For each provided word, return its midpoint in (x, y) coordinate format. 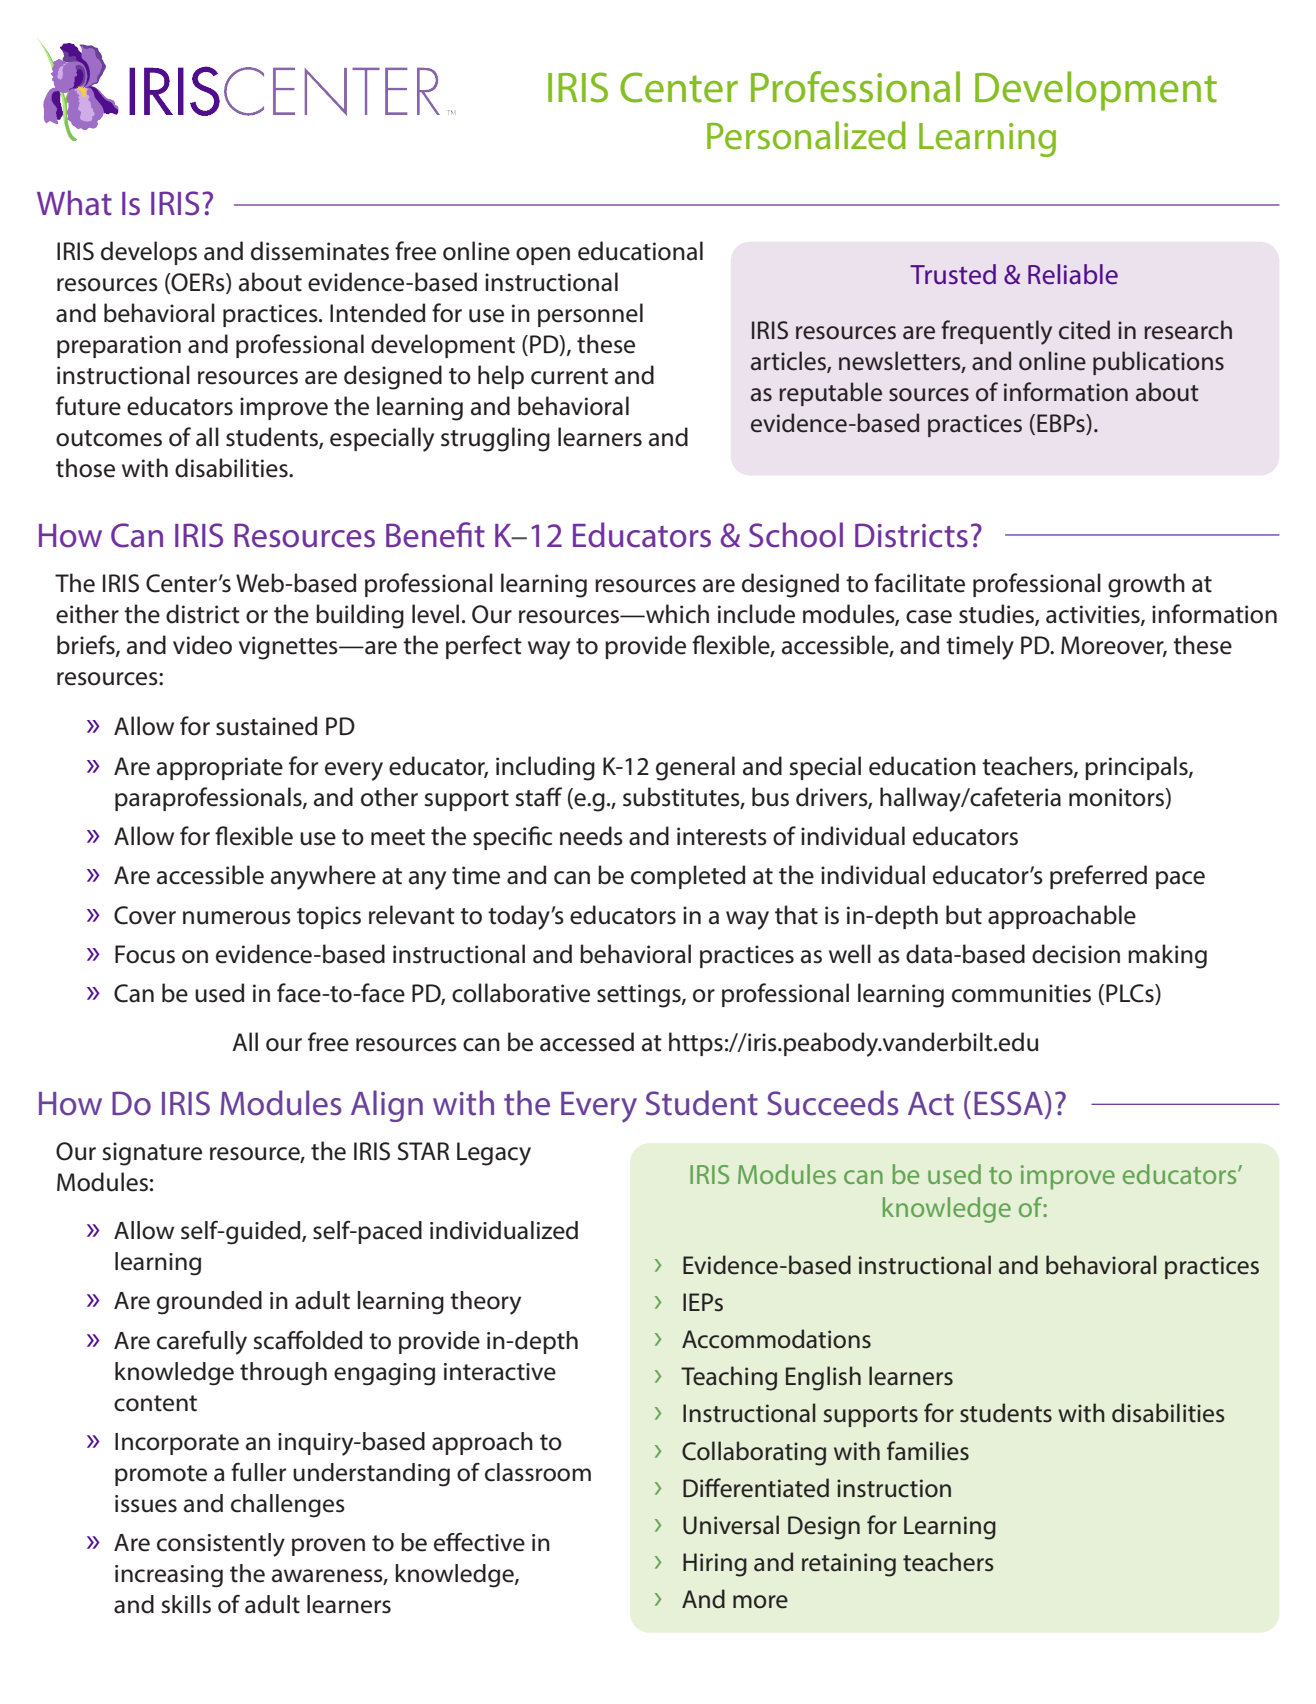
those (85, 468)
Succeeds (832, 1103)
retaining (849, 1565)
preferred (1098, 877)
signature (152, 1154)
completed (688, 877)
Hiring (715, 1565)
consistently (221, 1545)
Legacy (494, 1154)
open (543, 256)
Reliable (1073, 274)
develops (149, 253)
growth (1146, 585)
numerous (237, 918)
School (796, 535)
